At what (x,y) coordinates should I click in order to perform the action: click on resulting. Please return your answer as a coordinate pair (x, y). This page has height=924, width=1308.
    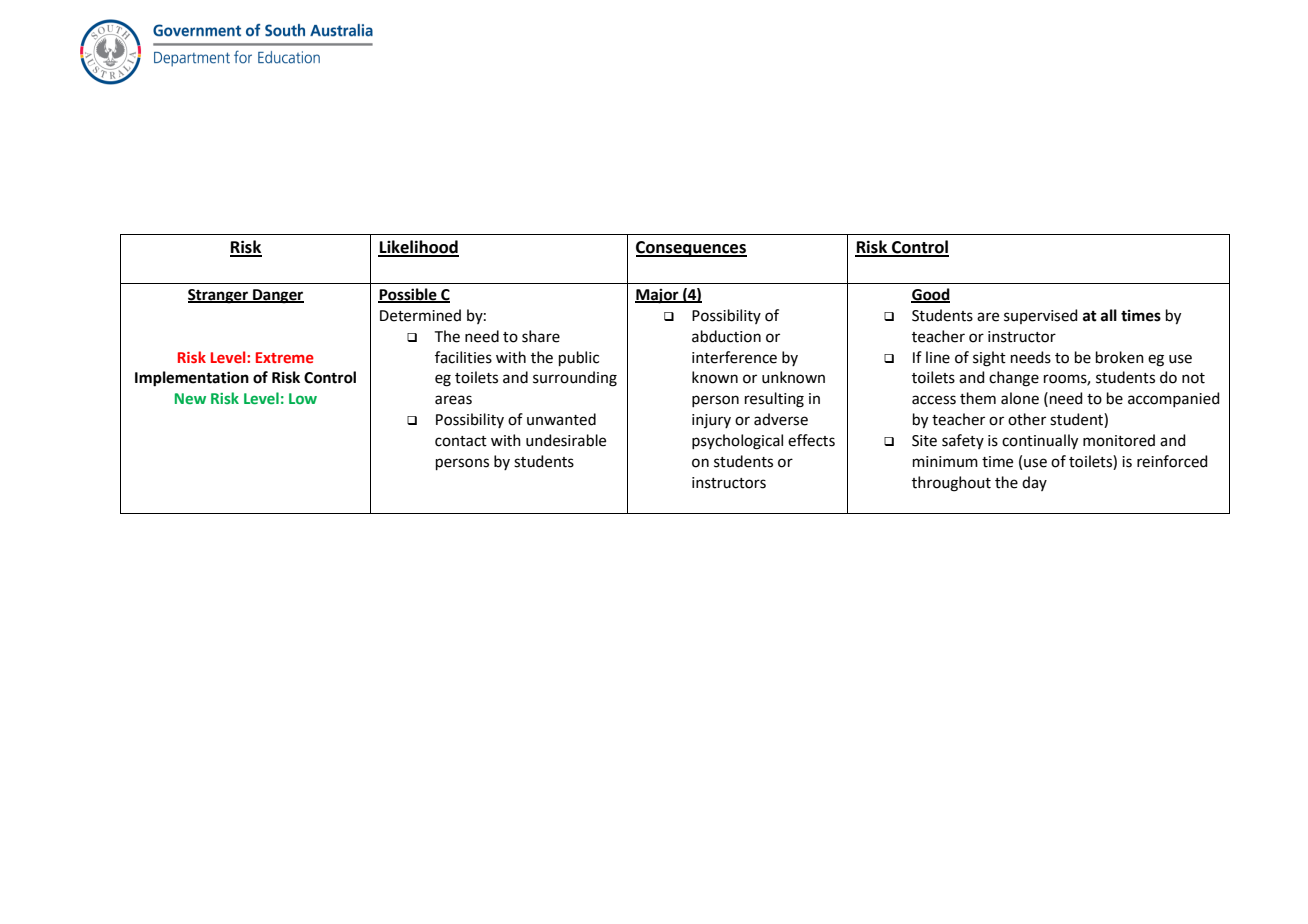
    Looking at the image, I should click on (774, 400).
